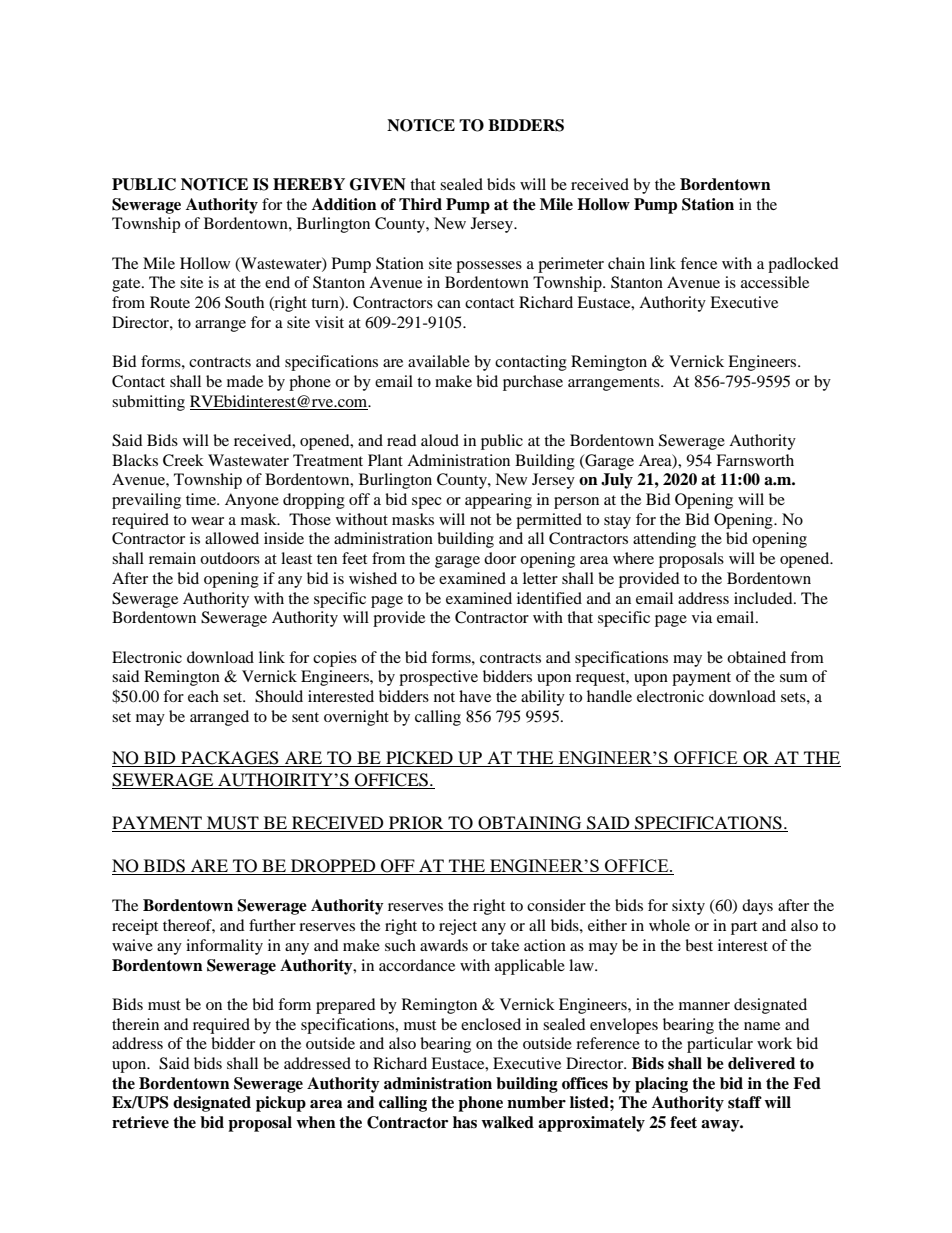 Image resolution: width=952 pixels, height=1233 pixels. I want to click on fence, so click(698, 263).
